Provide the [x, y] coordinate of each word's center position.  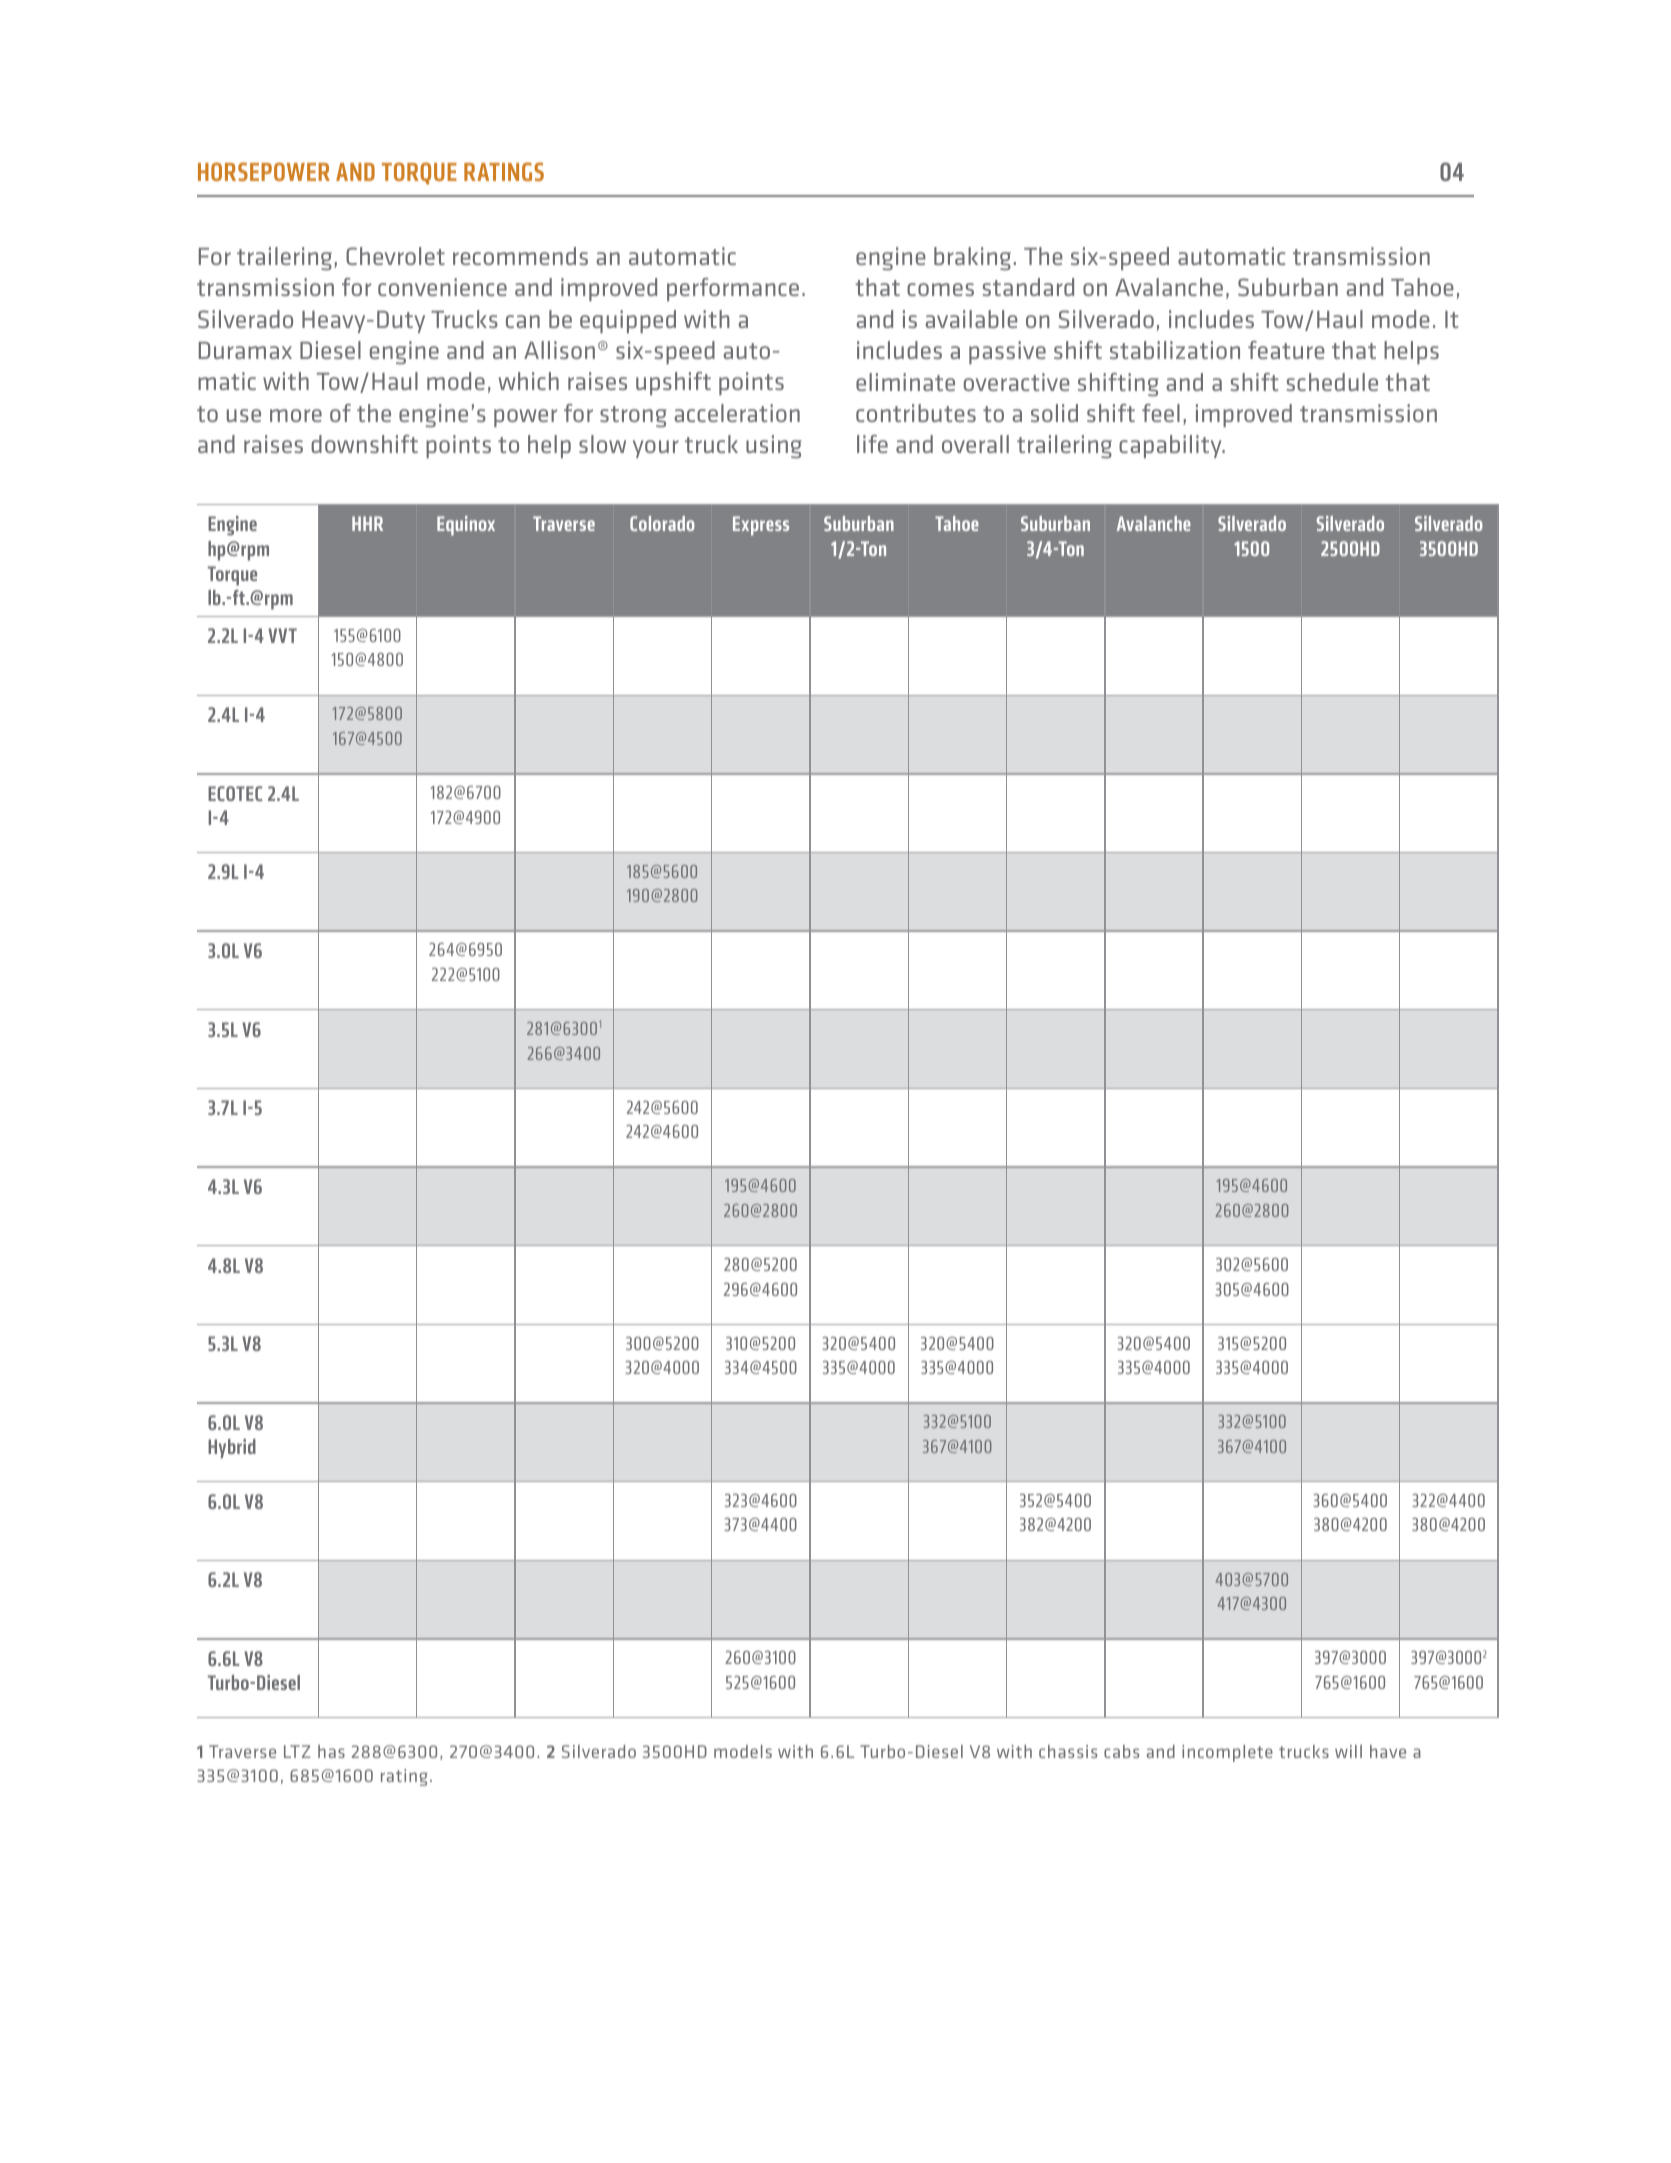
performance [733, 289]
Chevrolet [395, 256]
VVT [282, 635]
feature [1286, 350]
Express [761, 526]
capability [1171, 446]
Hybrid [232, 1448]
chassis [1068, 1751]
